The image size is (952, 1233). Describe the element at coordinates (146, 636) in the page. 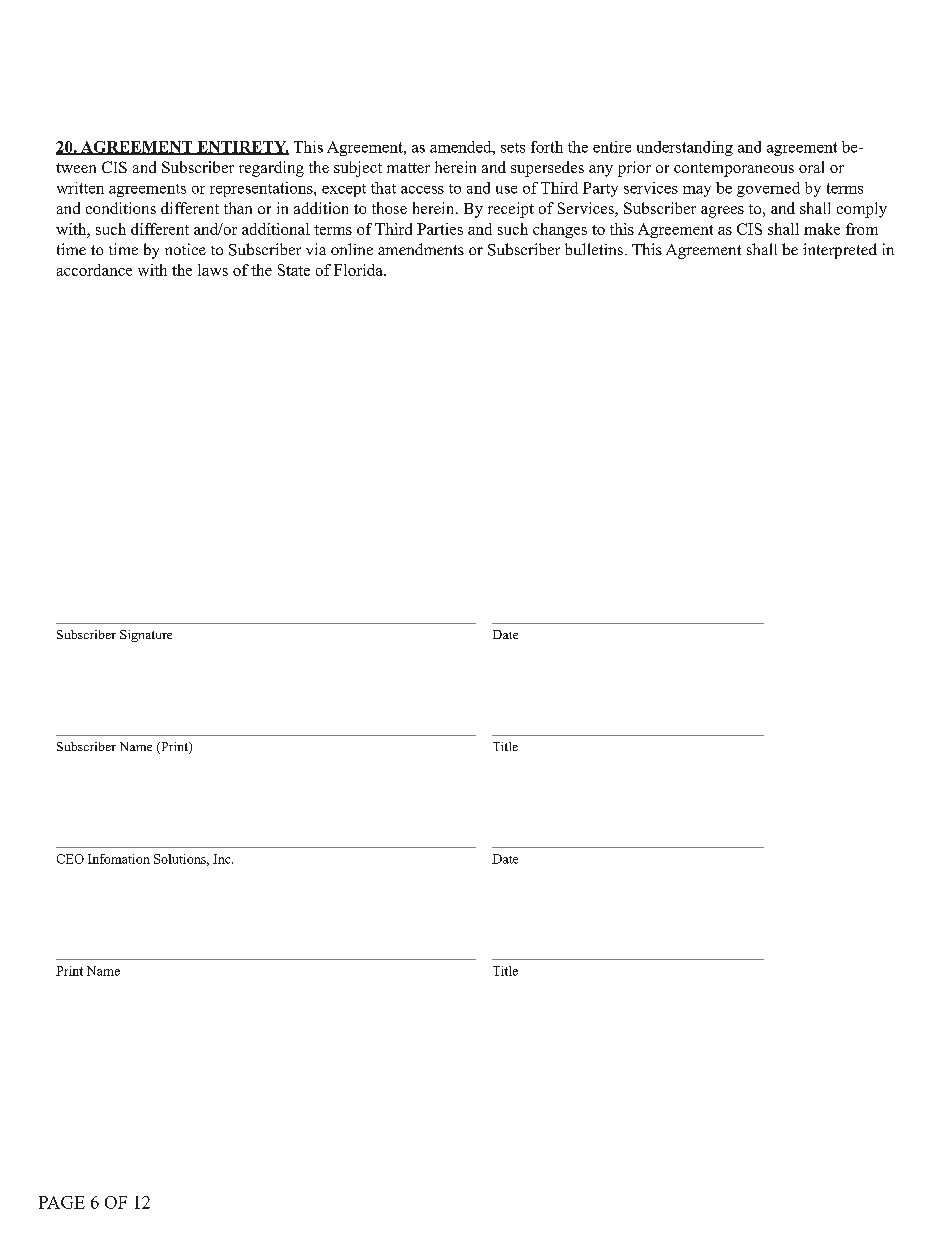

I see `Signature` at that location.
